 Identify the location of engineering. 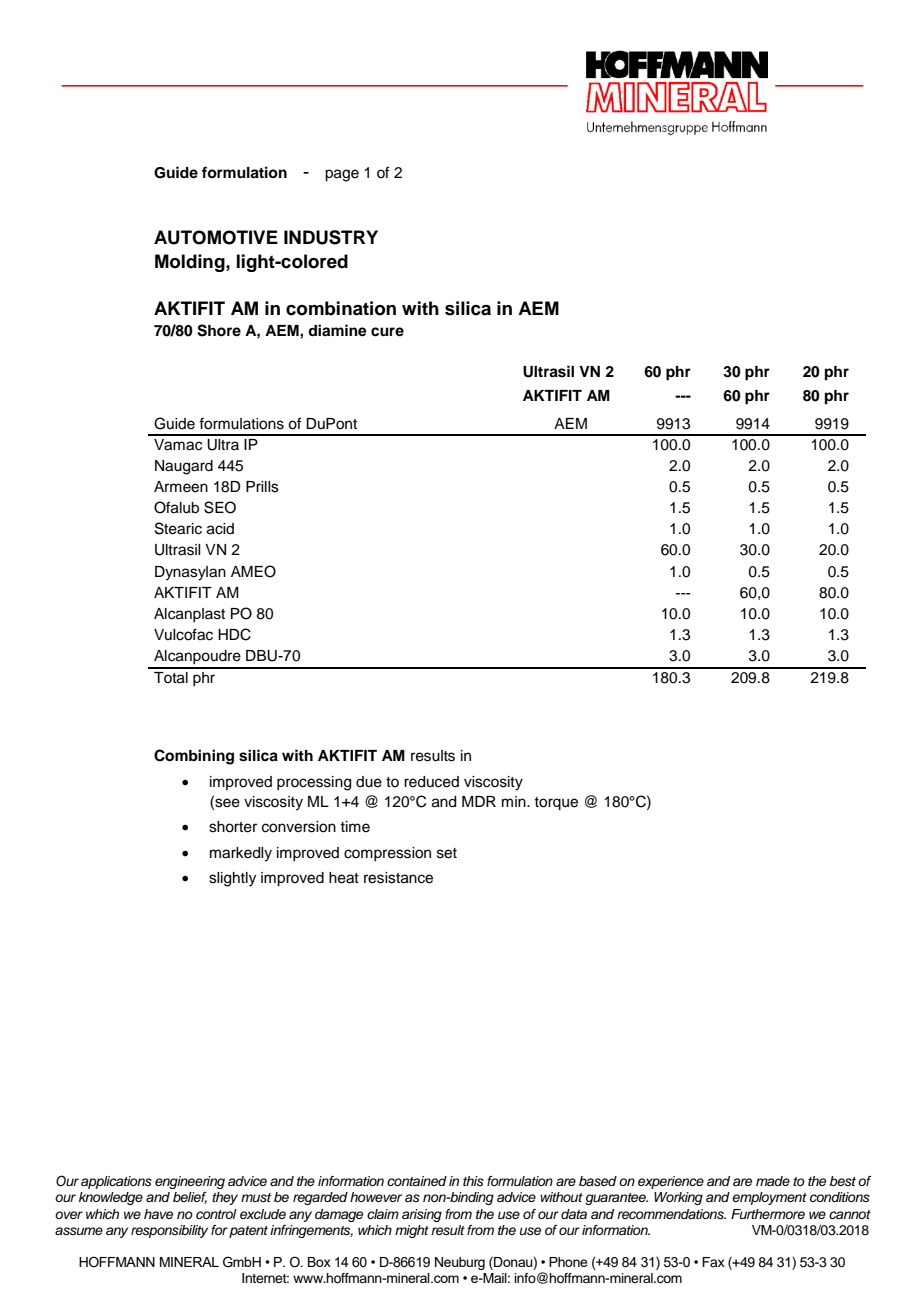
(190, 1182).
